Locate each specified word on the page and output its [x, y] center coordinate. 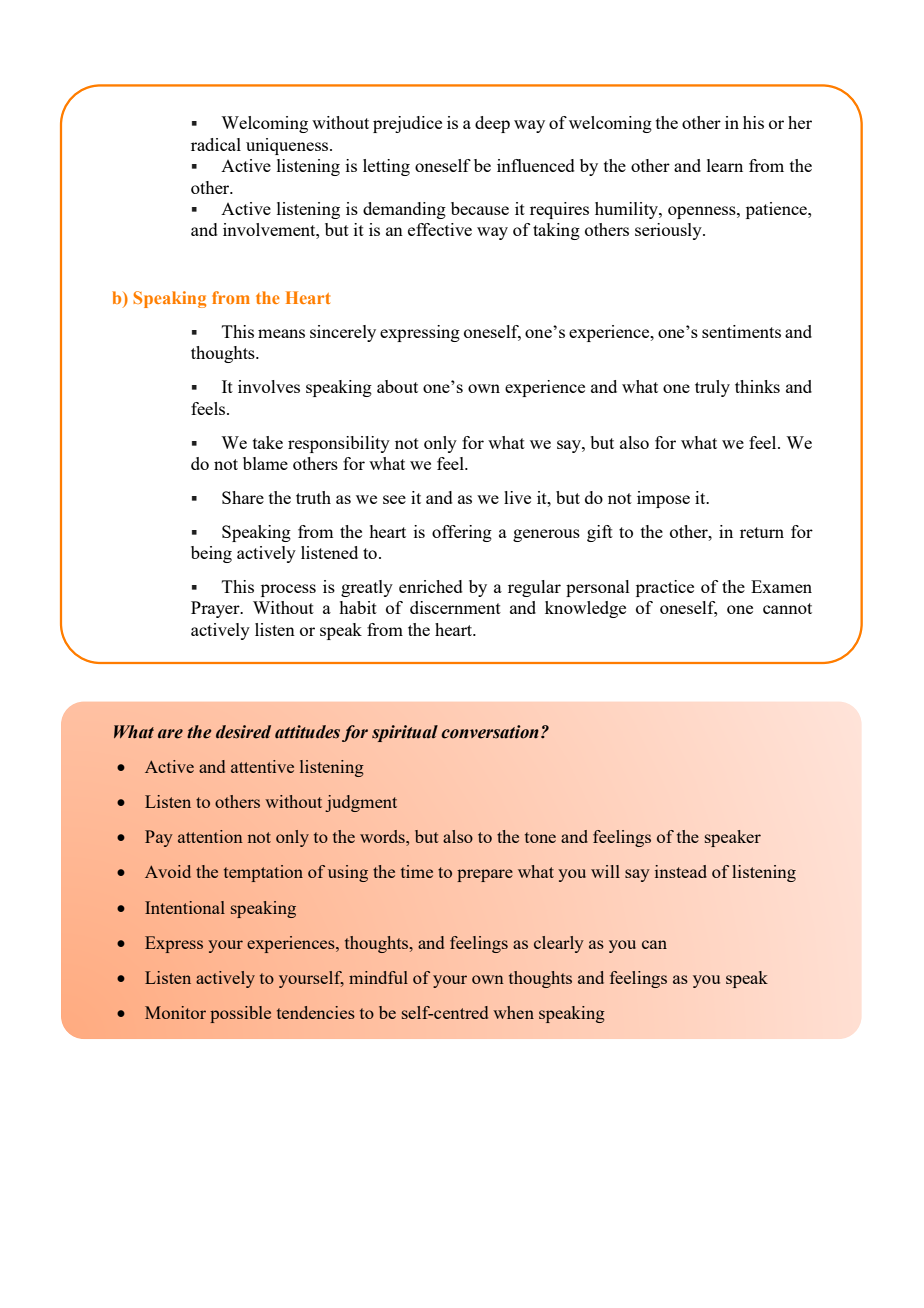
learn [725, 165]
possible [240, 1014]
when [513, 1012]
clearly [559, 944]
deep [492, 124]
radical [216, 144]
